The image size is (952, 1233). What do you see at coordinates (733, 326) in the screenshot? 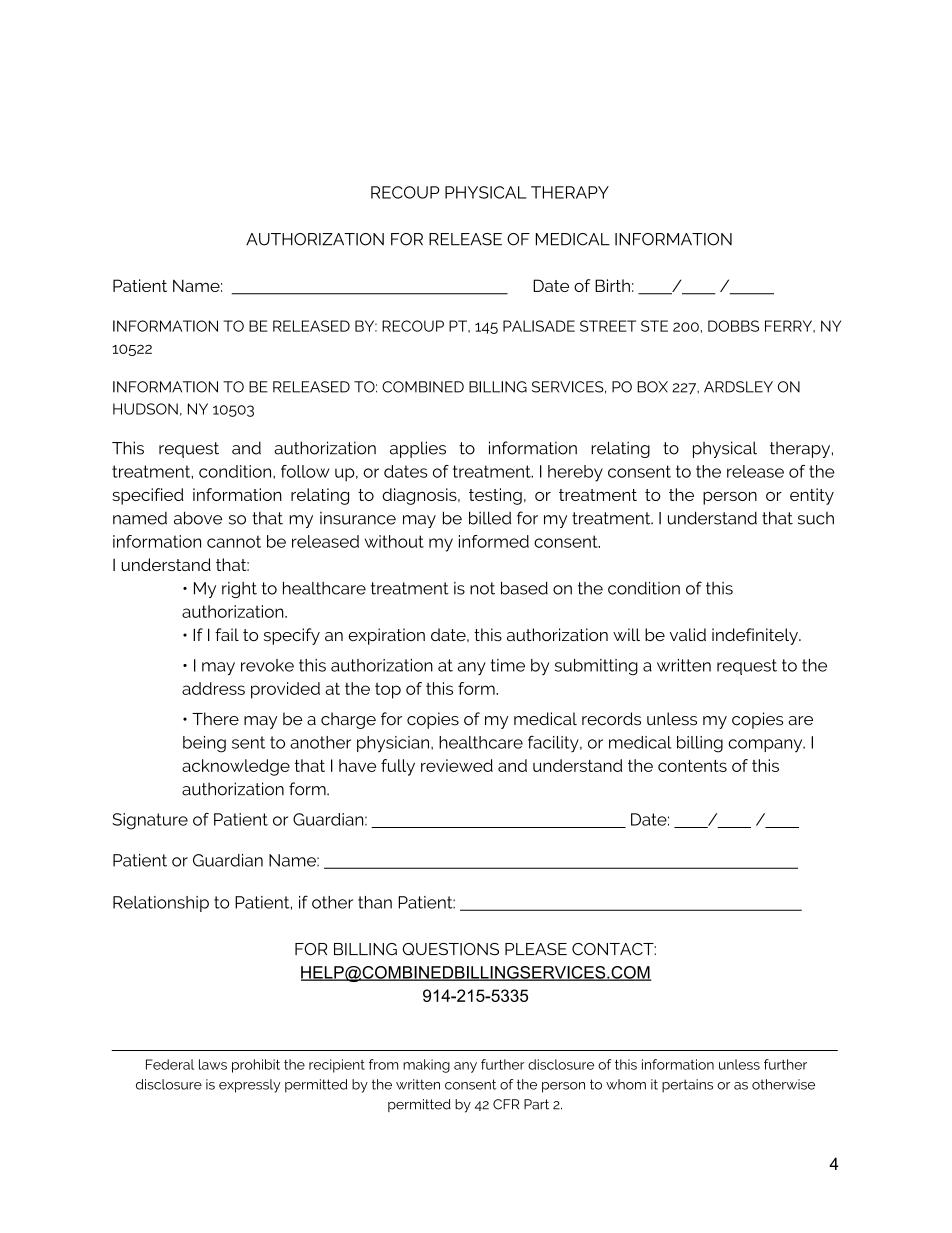
I see `DOBBS` at bounding box center [733, 326].
